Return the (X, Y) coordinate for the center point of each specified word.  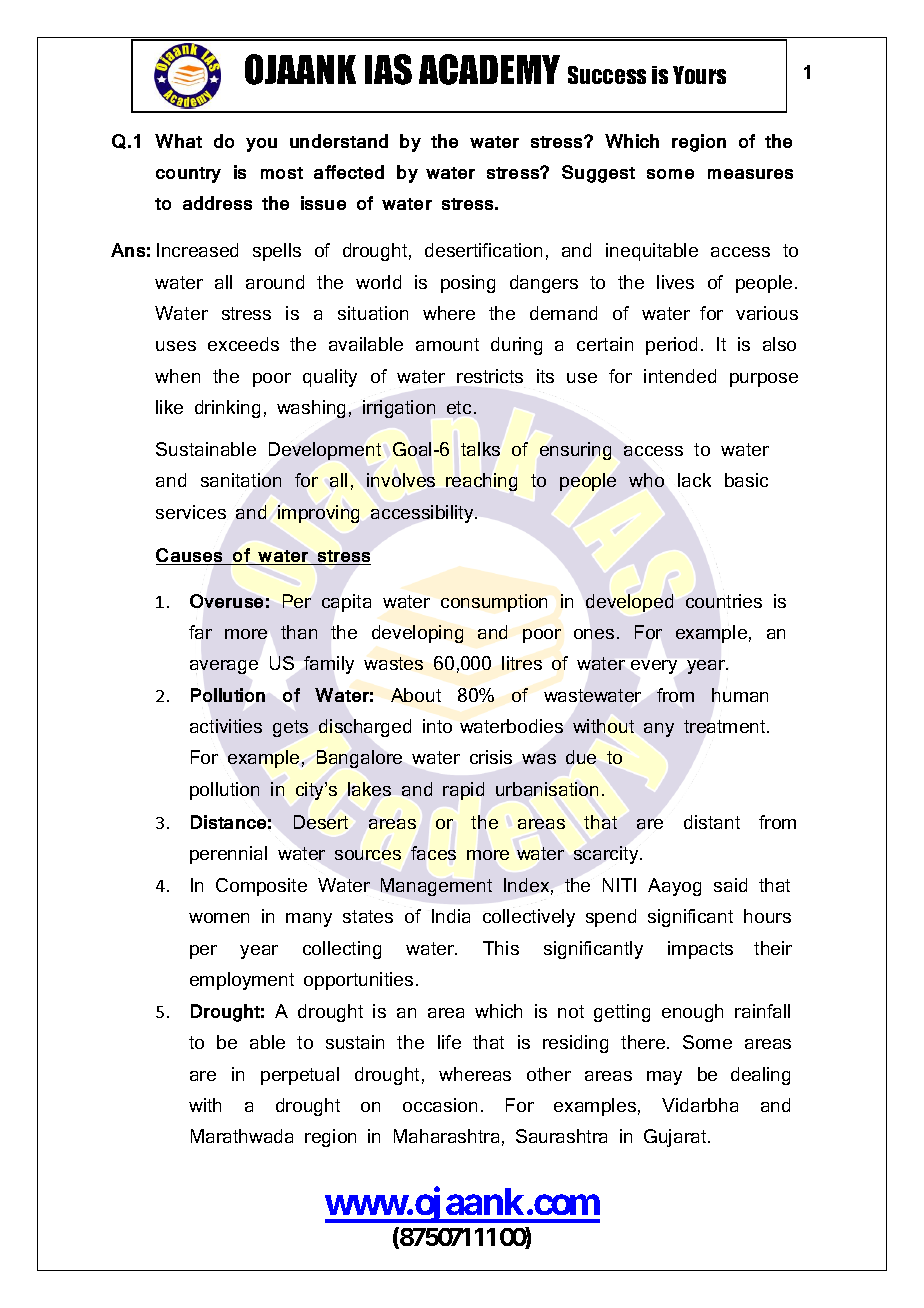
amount (447, 344)
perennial (228, 855)
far (200, 632)
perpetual (300, 1076)
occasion (440, 1105)
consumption (494, 603)
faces (433, 853)
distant (712, 822)
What (178, 141)
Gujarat (676, 1138)
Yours (699, 75)
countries (724, 601)
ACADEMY (489, 69)
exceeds (243, 344)
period (671, 346)
